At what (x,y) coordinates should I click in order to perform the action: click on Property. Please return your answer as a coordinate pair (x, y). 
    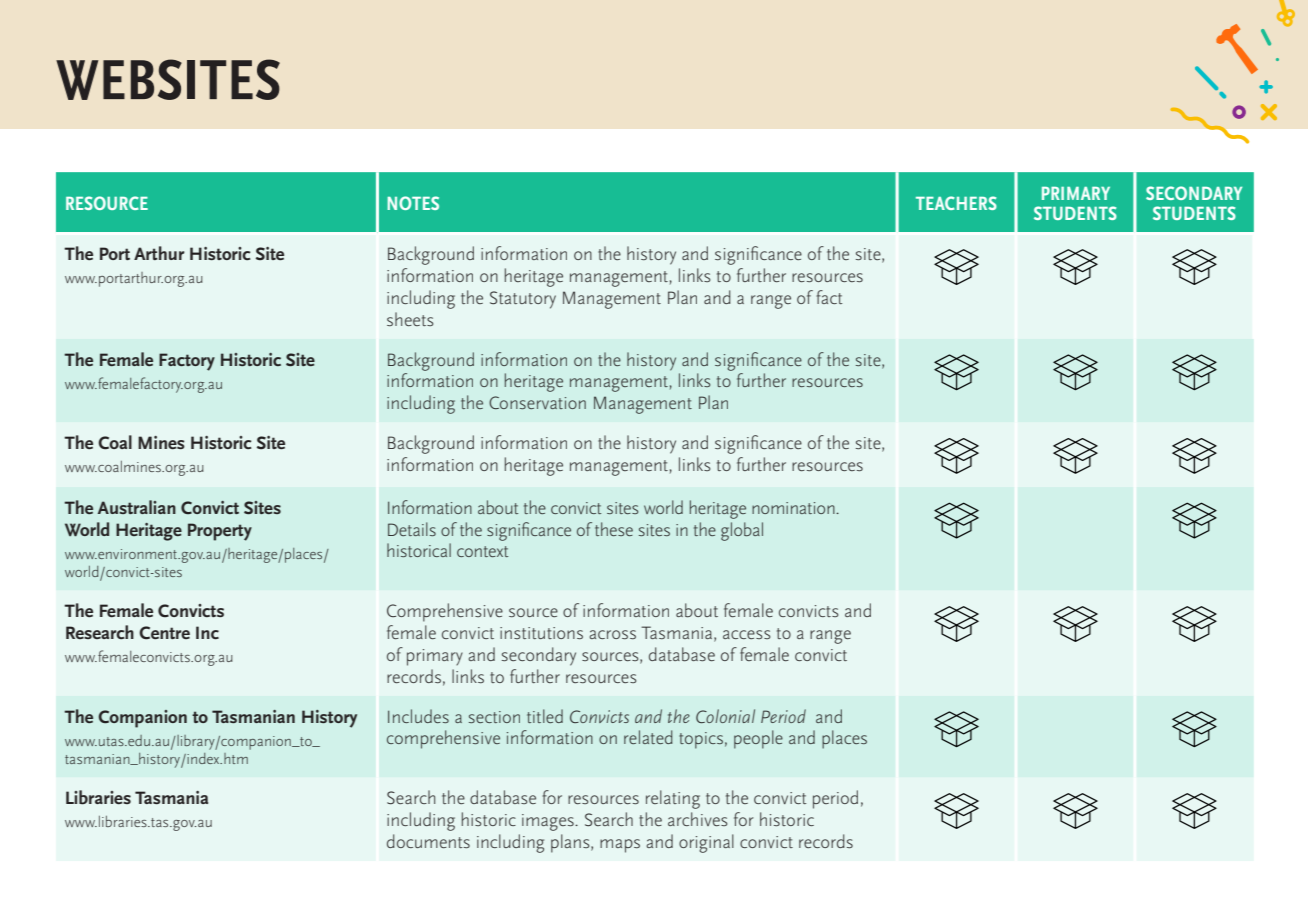
    Looking at the image, I should click on (220, 532).
